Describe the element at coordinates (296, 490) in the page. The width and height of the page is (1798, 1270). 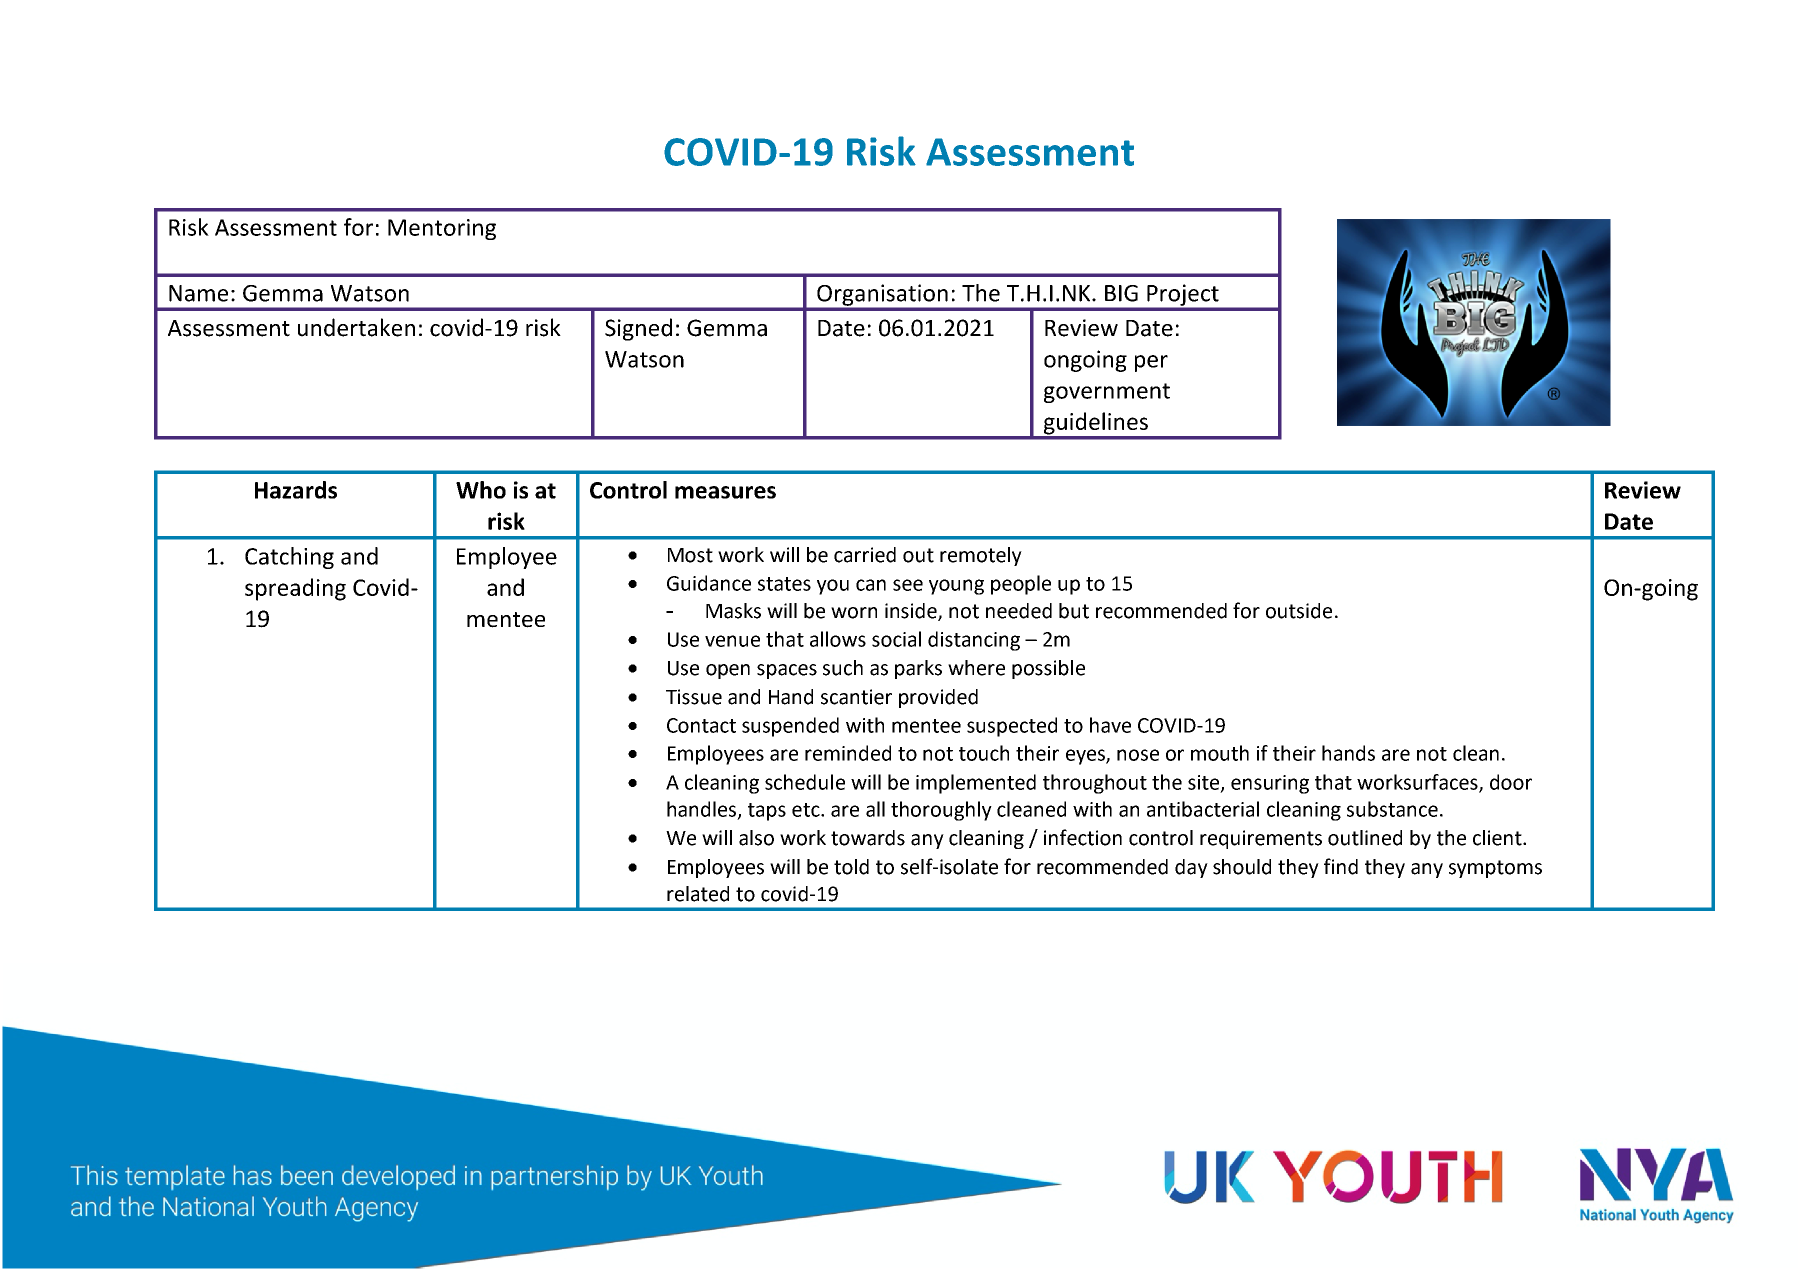
I see `Hazards` at that location.
